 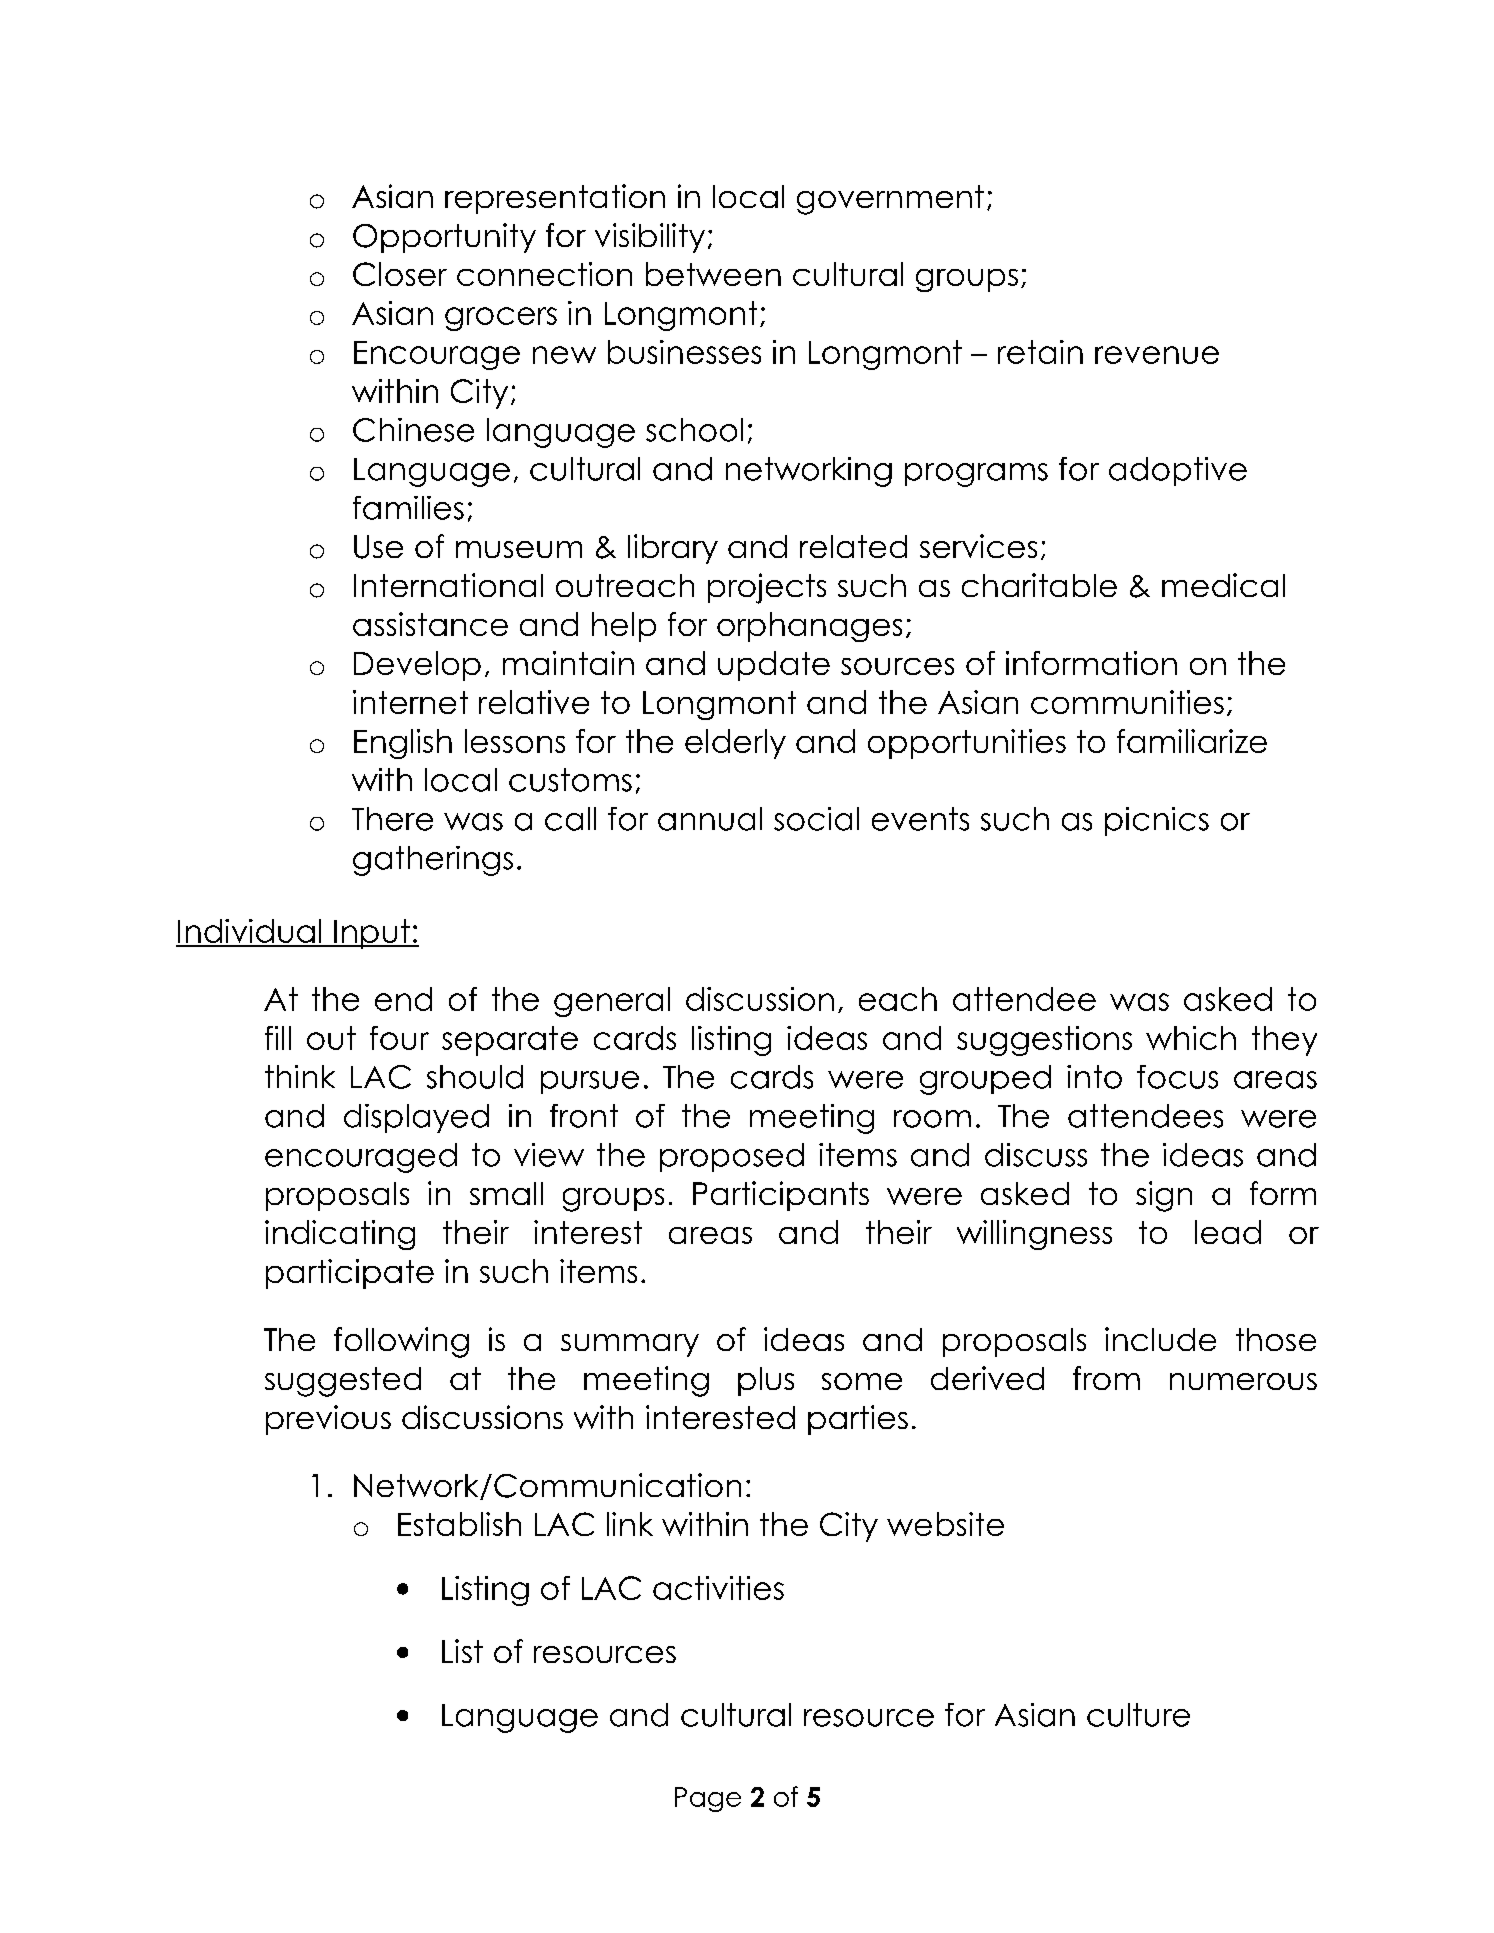 I want to click on families, so click(x=408, y=508).
